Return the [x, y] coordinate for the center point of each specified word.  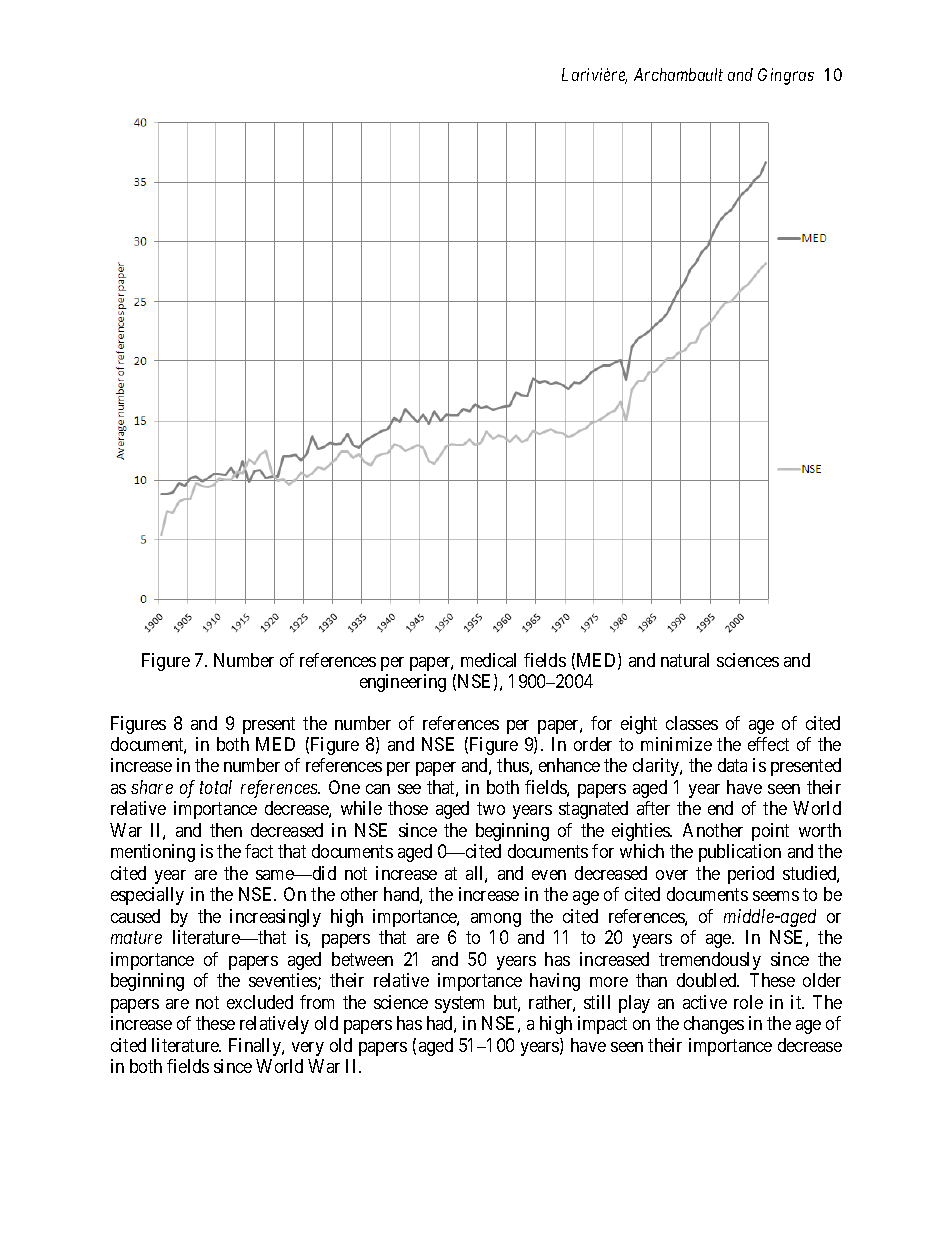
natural [685, 660]
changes [714, 1025]
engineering [403, 683]
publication [740, 853]
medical [488, 660]
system [459, 1004]
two [491, 809]
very [308, 1049]
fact [259, 851]
